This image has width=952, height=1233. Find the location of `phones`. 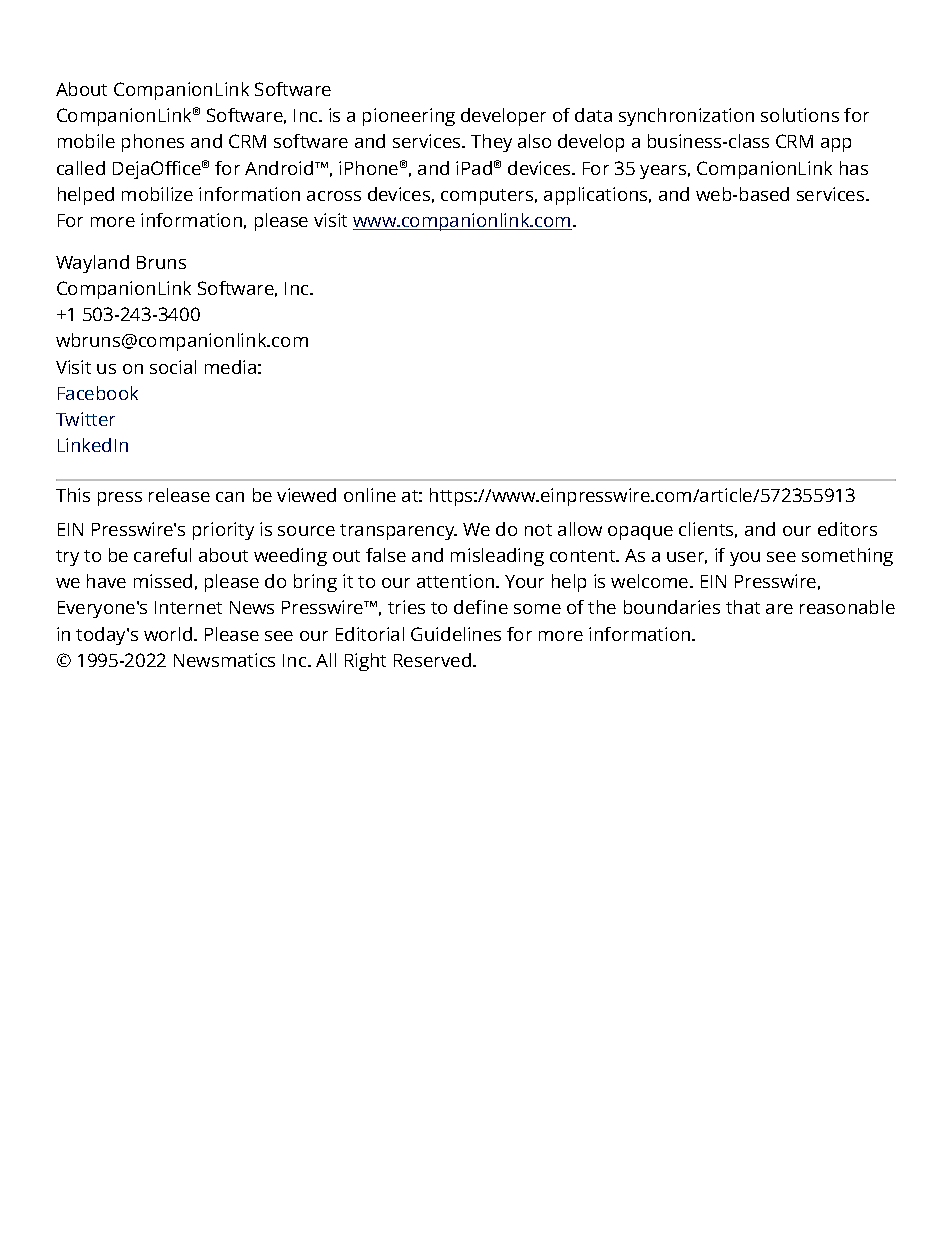

phones is located at coordinates (153, 143).
